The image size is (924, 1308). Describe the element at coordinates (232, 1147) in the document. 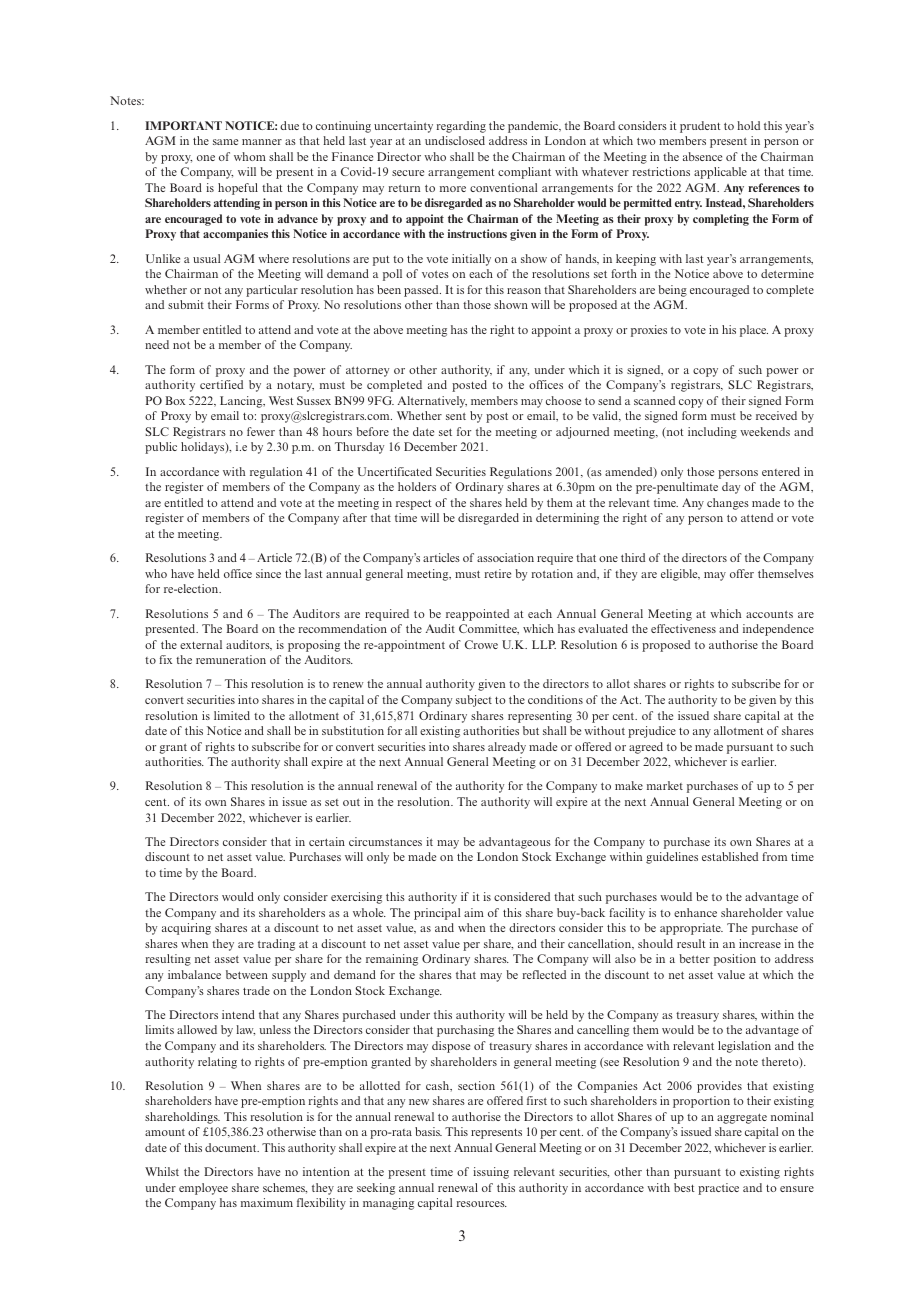

I see `document` at that location.
